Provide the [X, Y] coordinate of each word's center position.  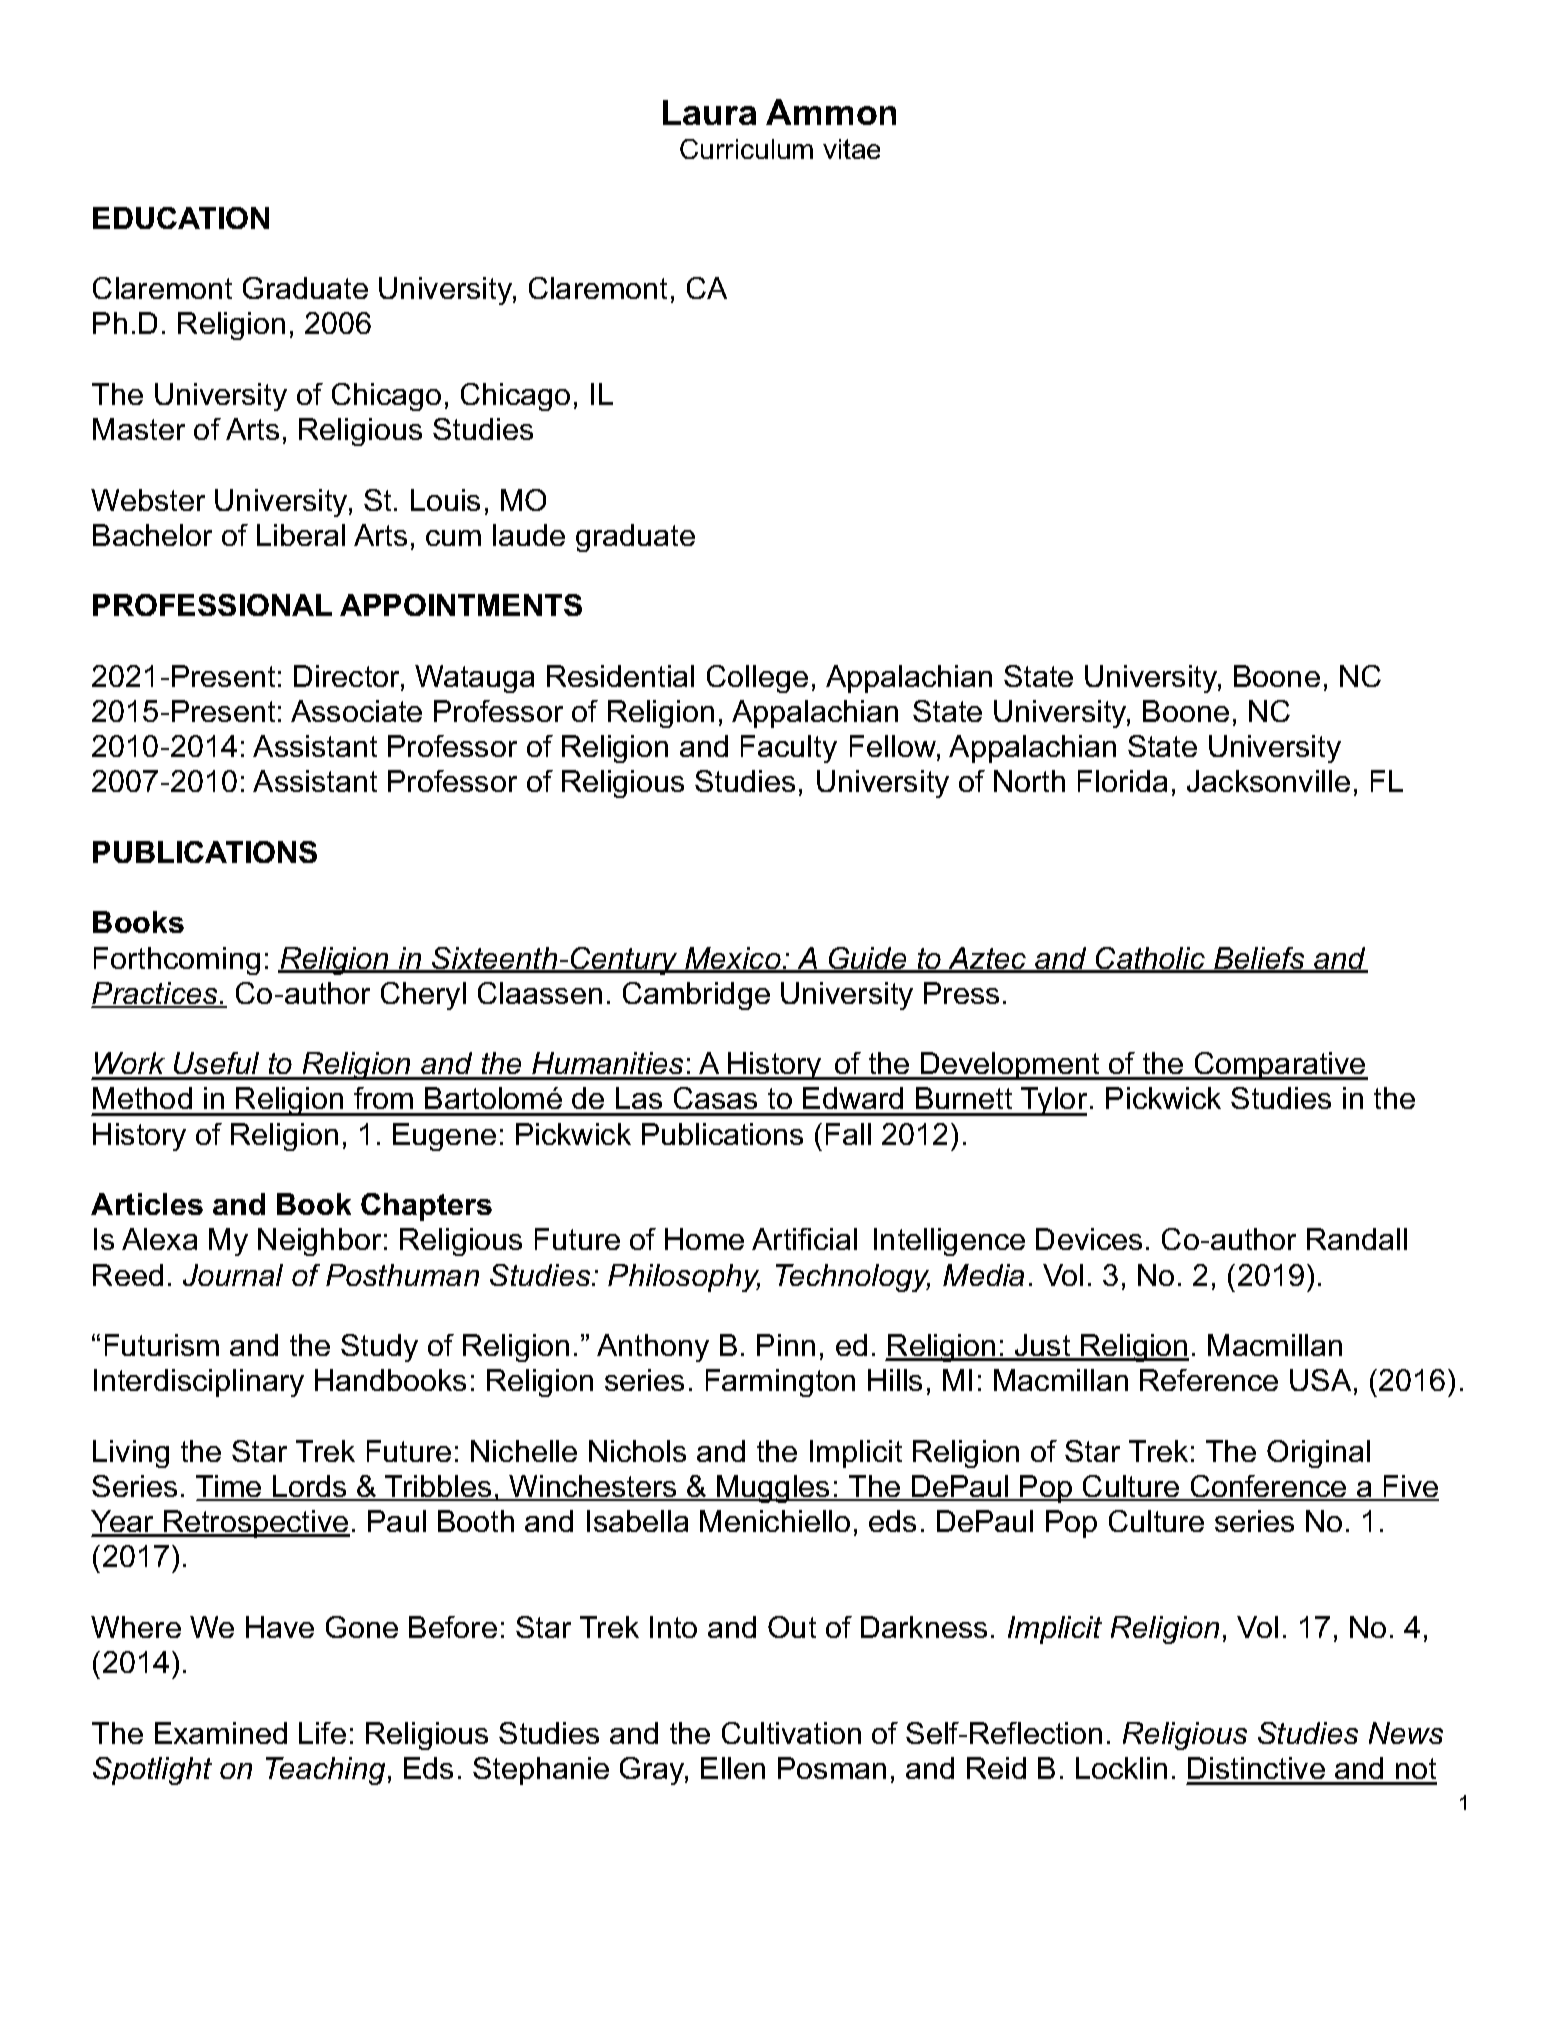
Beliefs [1259, 959]
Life [322, 1733]
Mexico [733, 959]
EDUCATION [181, 218]
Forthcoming [177, 961]
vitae [851, 149]
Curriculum [746, 149]
